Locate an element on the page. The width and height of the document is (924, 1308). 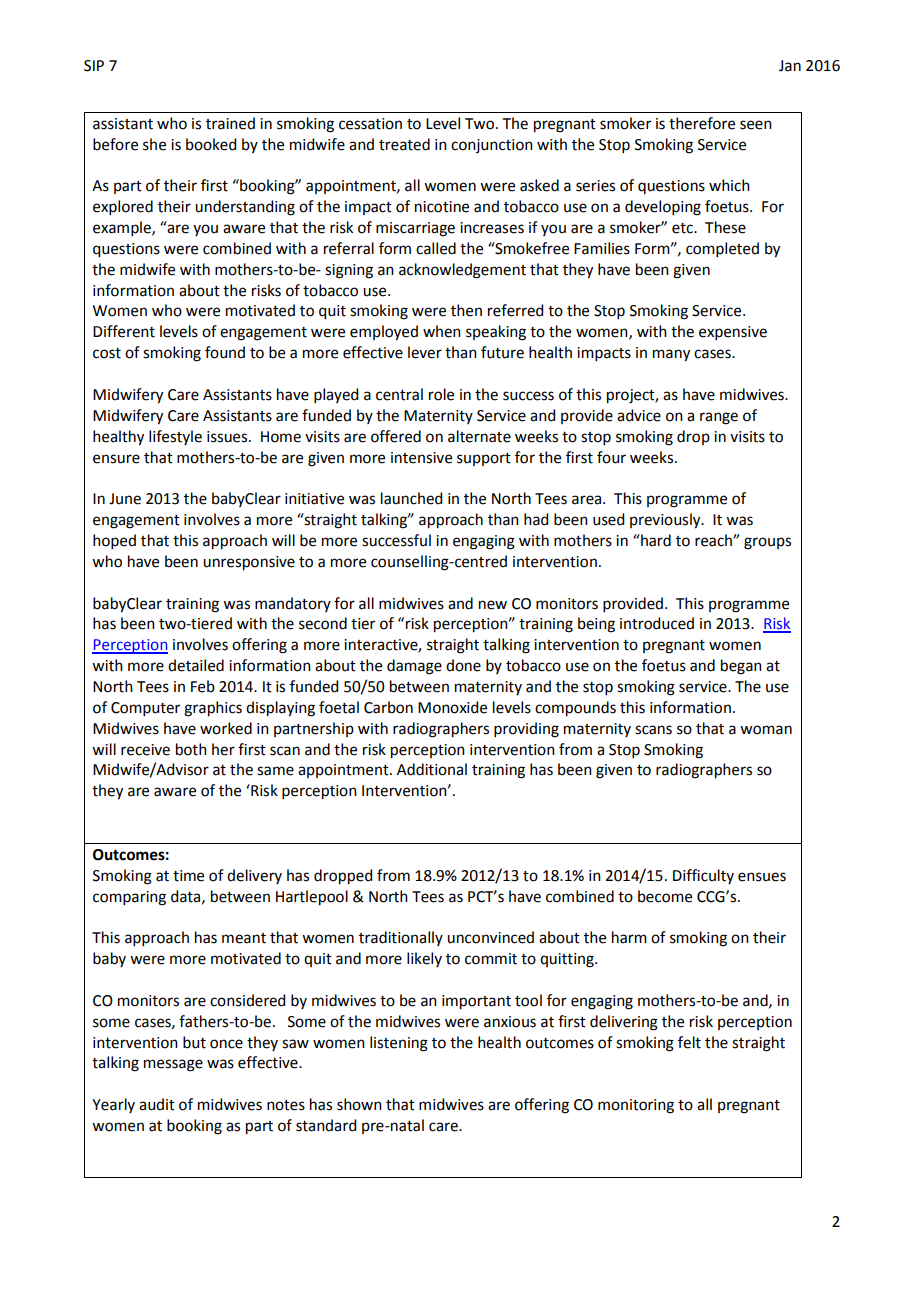
treated is located at coordinates (404, 144).
